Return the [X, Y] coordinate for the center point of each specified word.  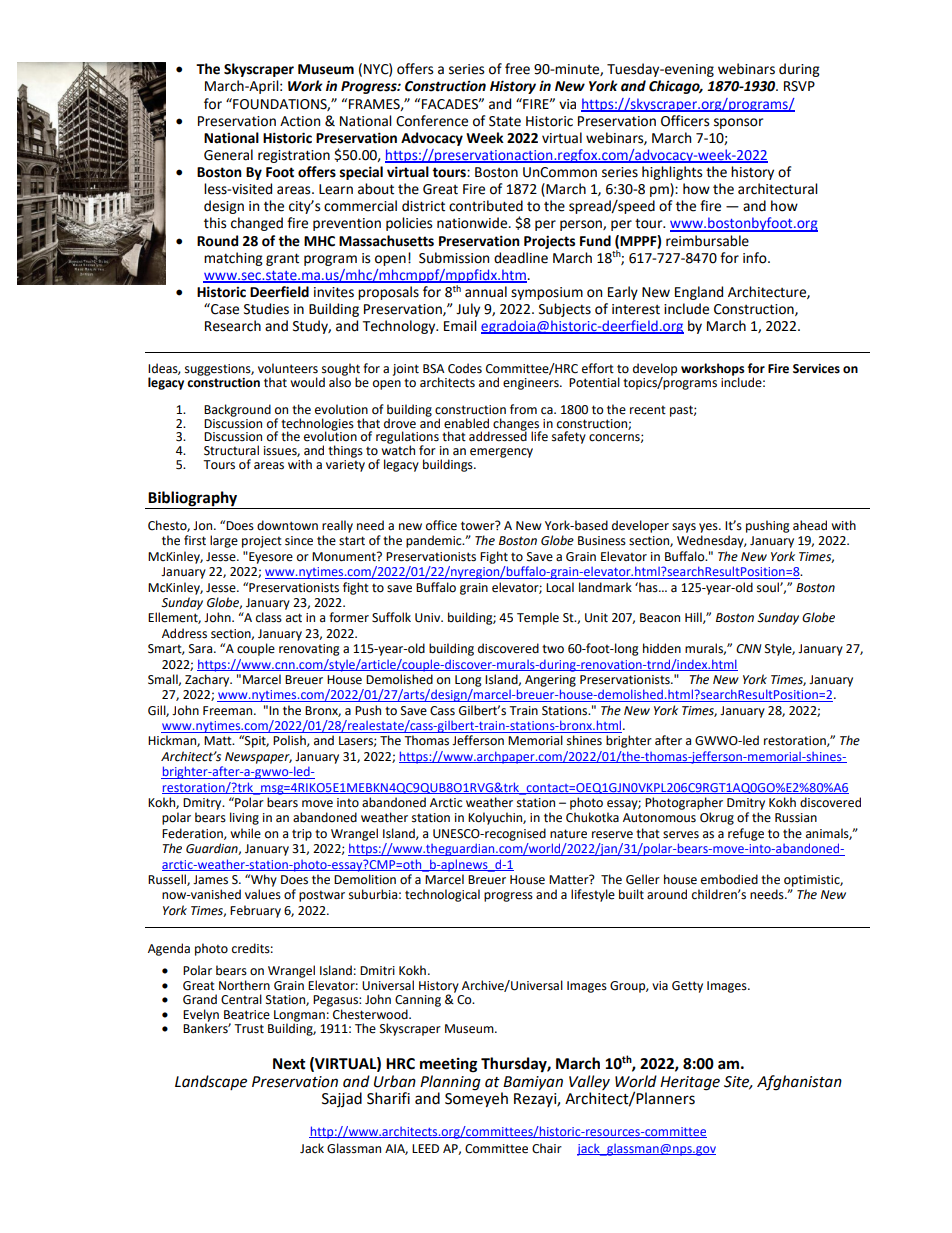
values [263, 894]
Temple [538, 618]
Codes [465, 368]
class [269, 617]
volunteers [288, 368]
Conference [432, 121]
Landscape [211, 1082]
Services [816, 369]
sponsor [738, 123]
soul [769, 587]
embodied [729, 879]
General [228, 155]
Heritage [690, 1083]
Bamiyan [533, 1083]
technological [442, 895]
